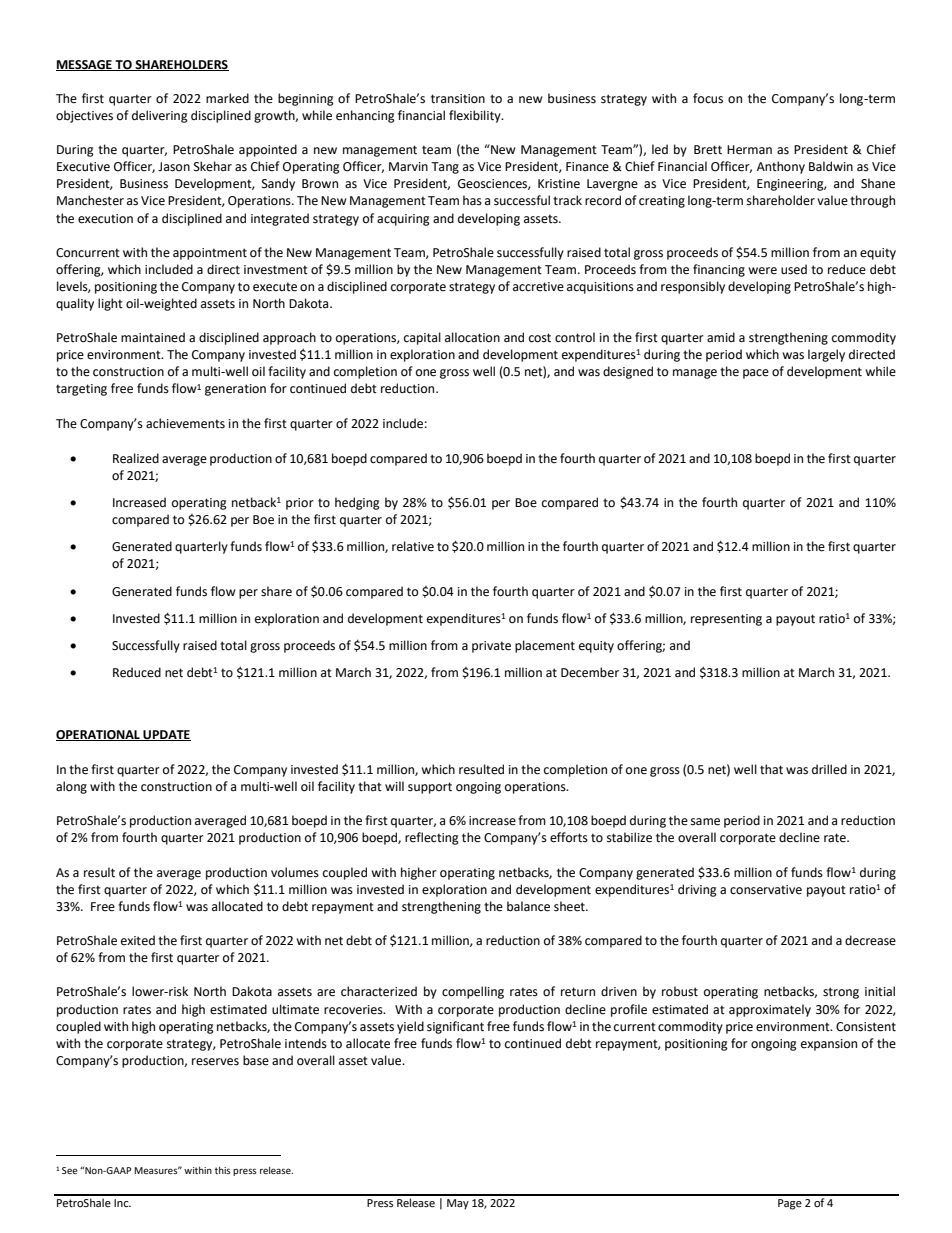  What do you see at coordinates (138, 940) in the page?
I see `exited` at bounding box center [138, 940].
